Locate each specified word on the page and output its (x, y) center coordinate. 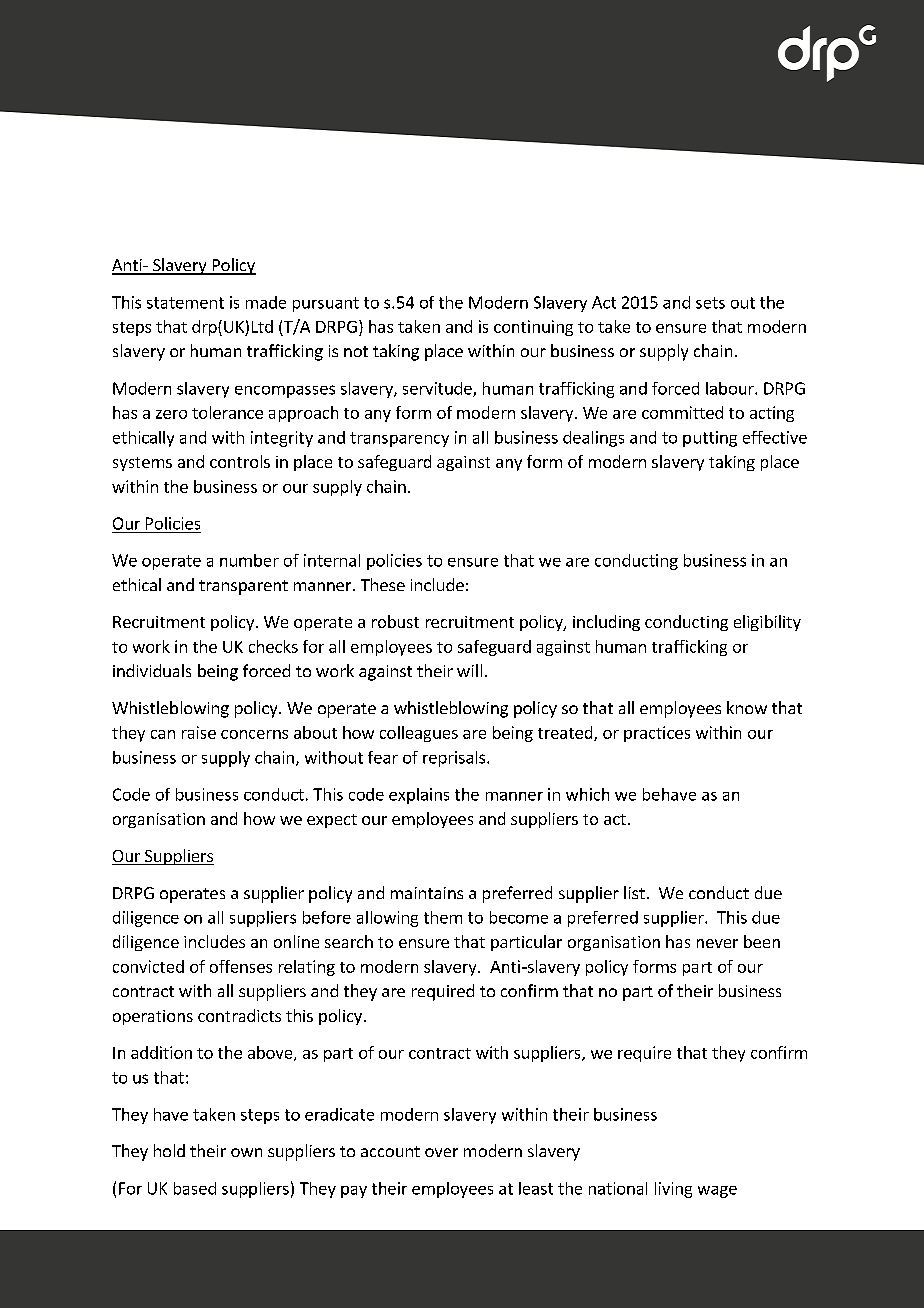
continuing (533, 328)
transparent (243, 587)
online (296, 941)
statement (185, 303)
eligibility (767, 623)
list (634, 892)
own (246, 1152)
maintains (427, 893)
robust (395, 621)
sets (710, 303)
